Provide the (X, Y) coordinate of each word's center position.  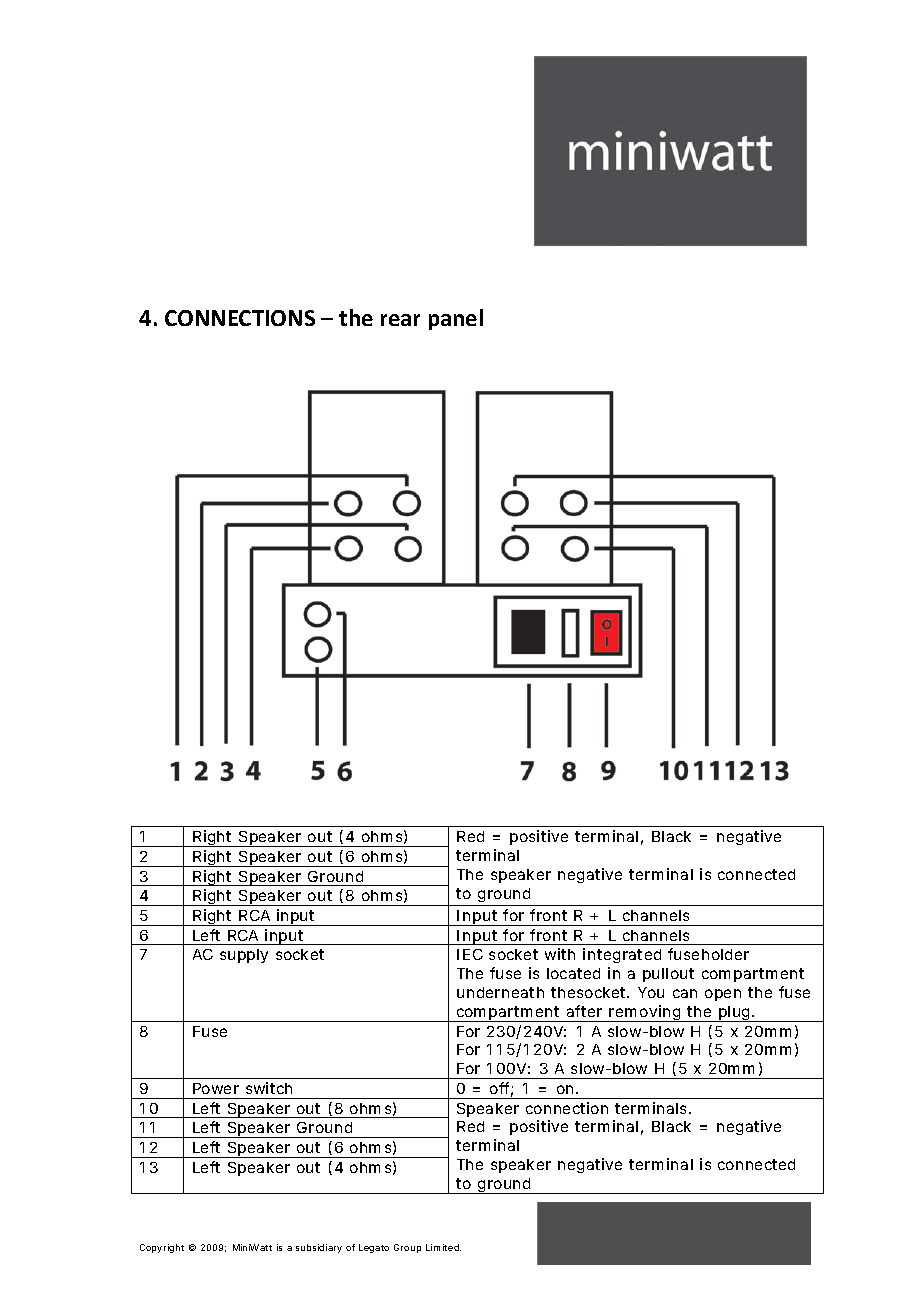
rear (400, 320)
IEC (470, 954)
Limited (443, 1247)
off (501, 1089)
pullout (668, 975)
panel (456, 319)
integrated (622, 955)
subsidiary (319, 1248)
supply (244, 956)
